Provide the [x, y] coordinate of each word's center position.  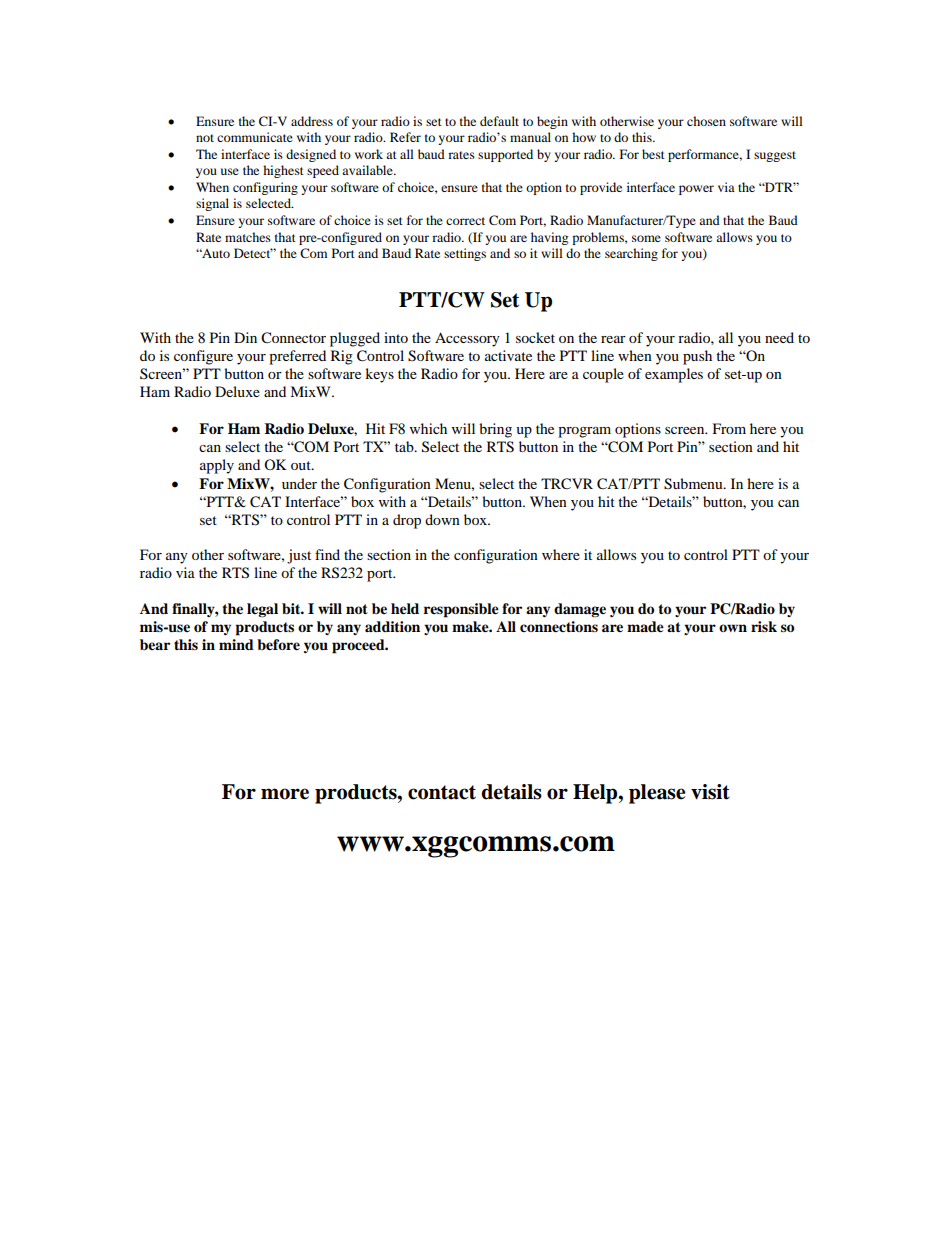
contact [442, 792]
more [285, 794]
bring [495, 430]
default [499, 121]
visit [710, 792]
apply [217, 466]
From [729, 428]
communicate [255, 137]
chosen [706, 121]
